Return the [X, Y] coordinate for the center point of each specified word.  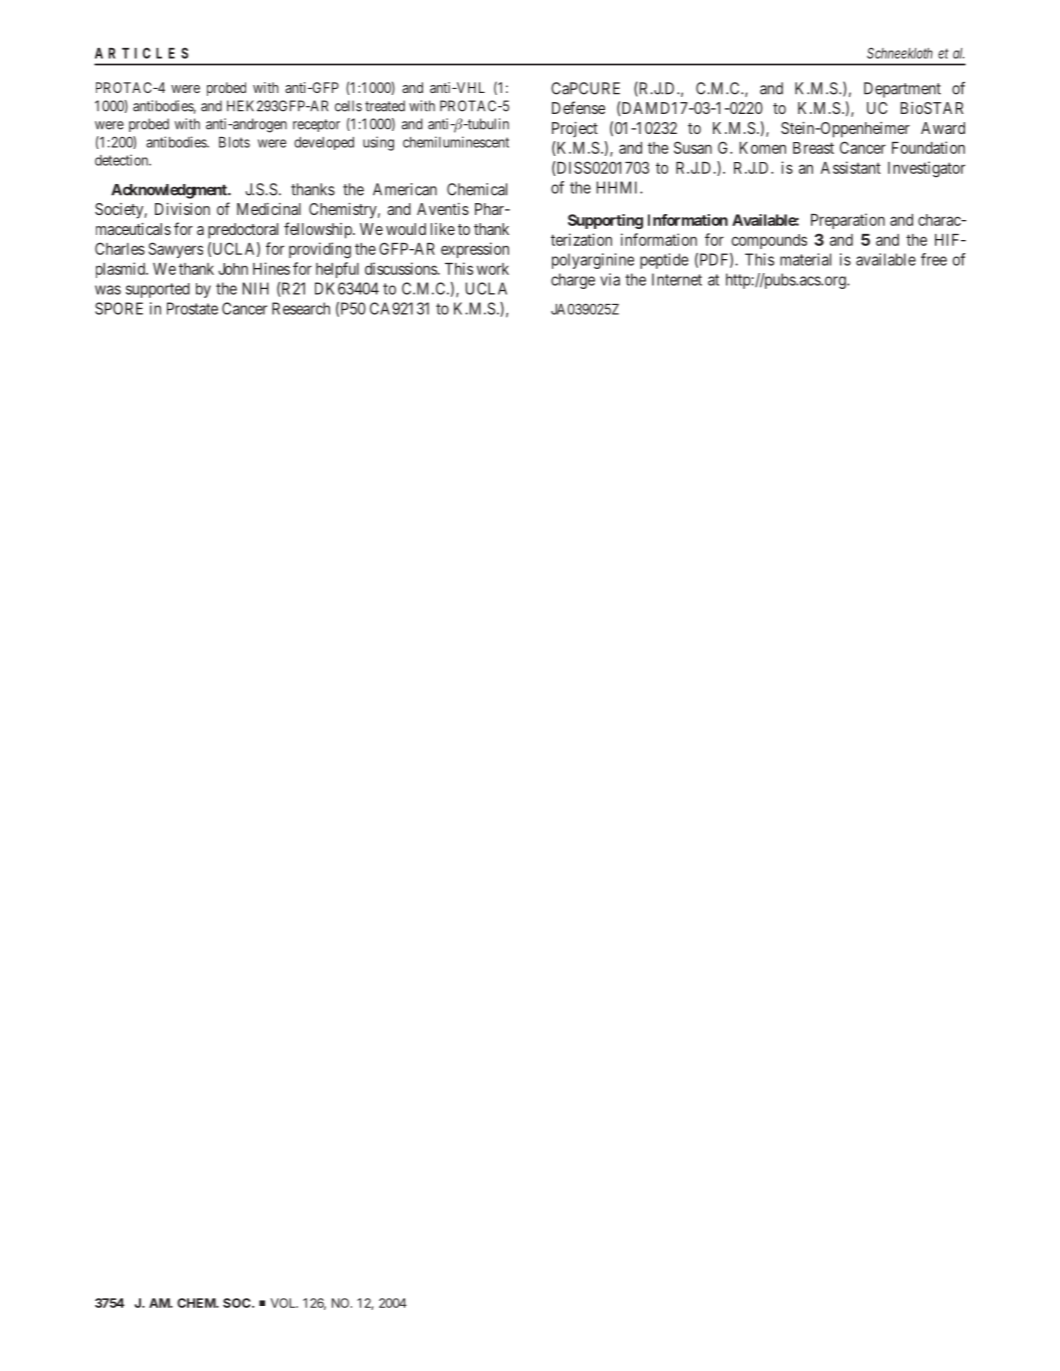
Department [902, 90]
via [610, 279]
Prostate [192, 308]
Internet [677, 279]
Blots [234, 142]
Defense [578, 107]
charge [573, 281]
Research [301, 308]
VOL [284, 1303]
